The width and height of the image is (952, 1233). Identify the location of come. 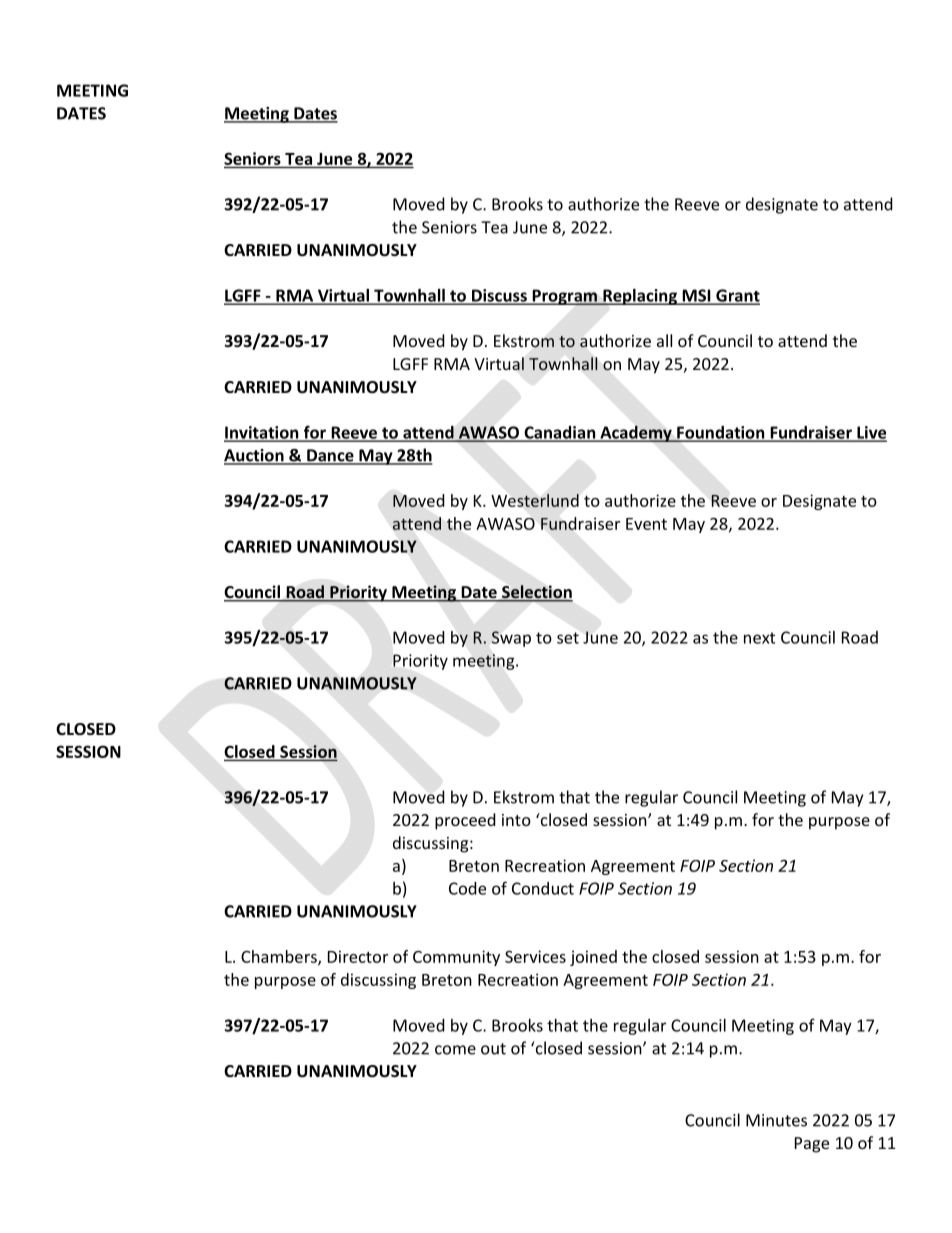
(455, 1050).
